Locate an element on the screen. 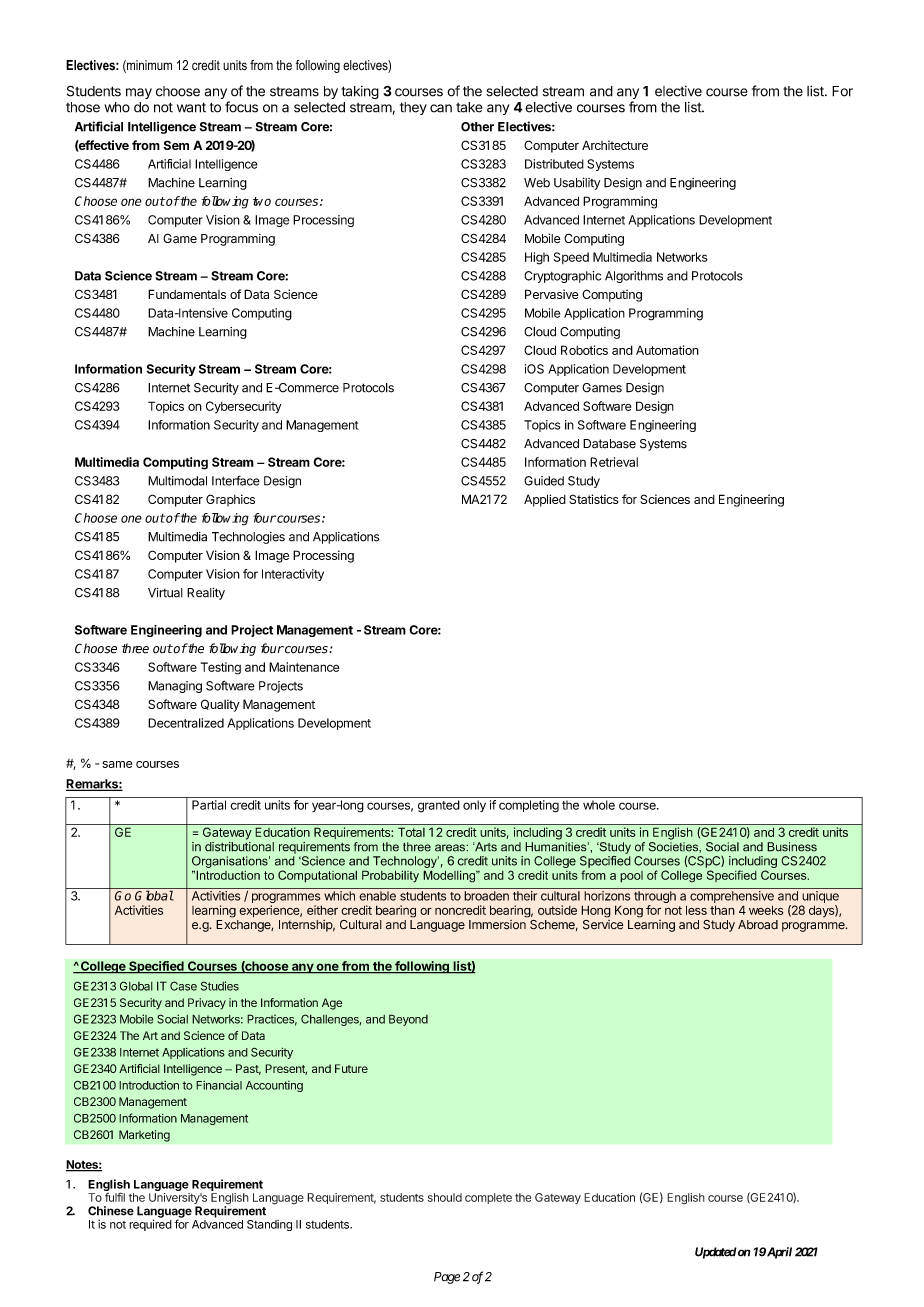 This screenshot has width=924, height=1307. whole is located at coordinates (599, 805).
